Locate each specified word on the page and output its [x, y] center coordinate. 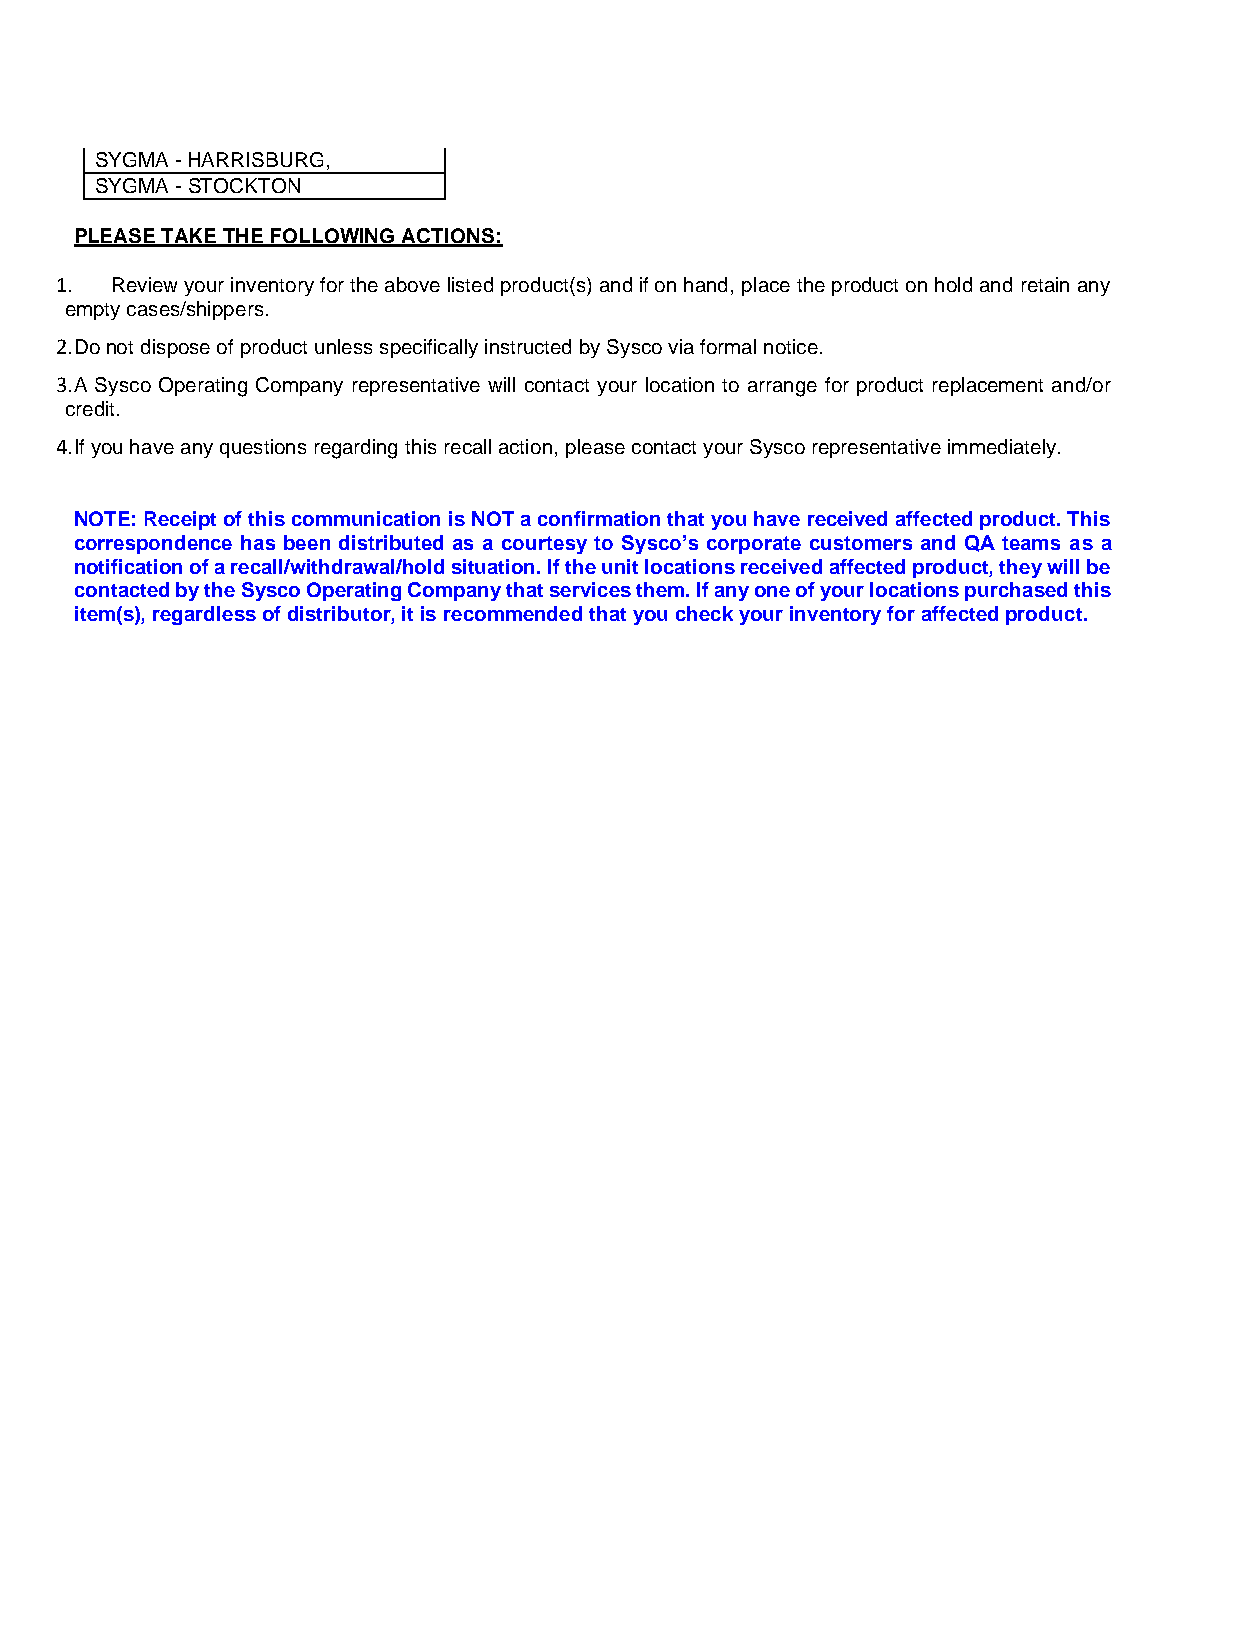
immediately [1003, 448]
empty [93, 311]
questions [263, 448]
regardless [204, 615]
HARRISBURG [256, 159]
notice [791, 346]
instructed [528, 346]
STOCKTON [244, 185]
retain [1045, 284]
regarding [356, 449]
